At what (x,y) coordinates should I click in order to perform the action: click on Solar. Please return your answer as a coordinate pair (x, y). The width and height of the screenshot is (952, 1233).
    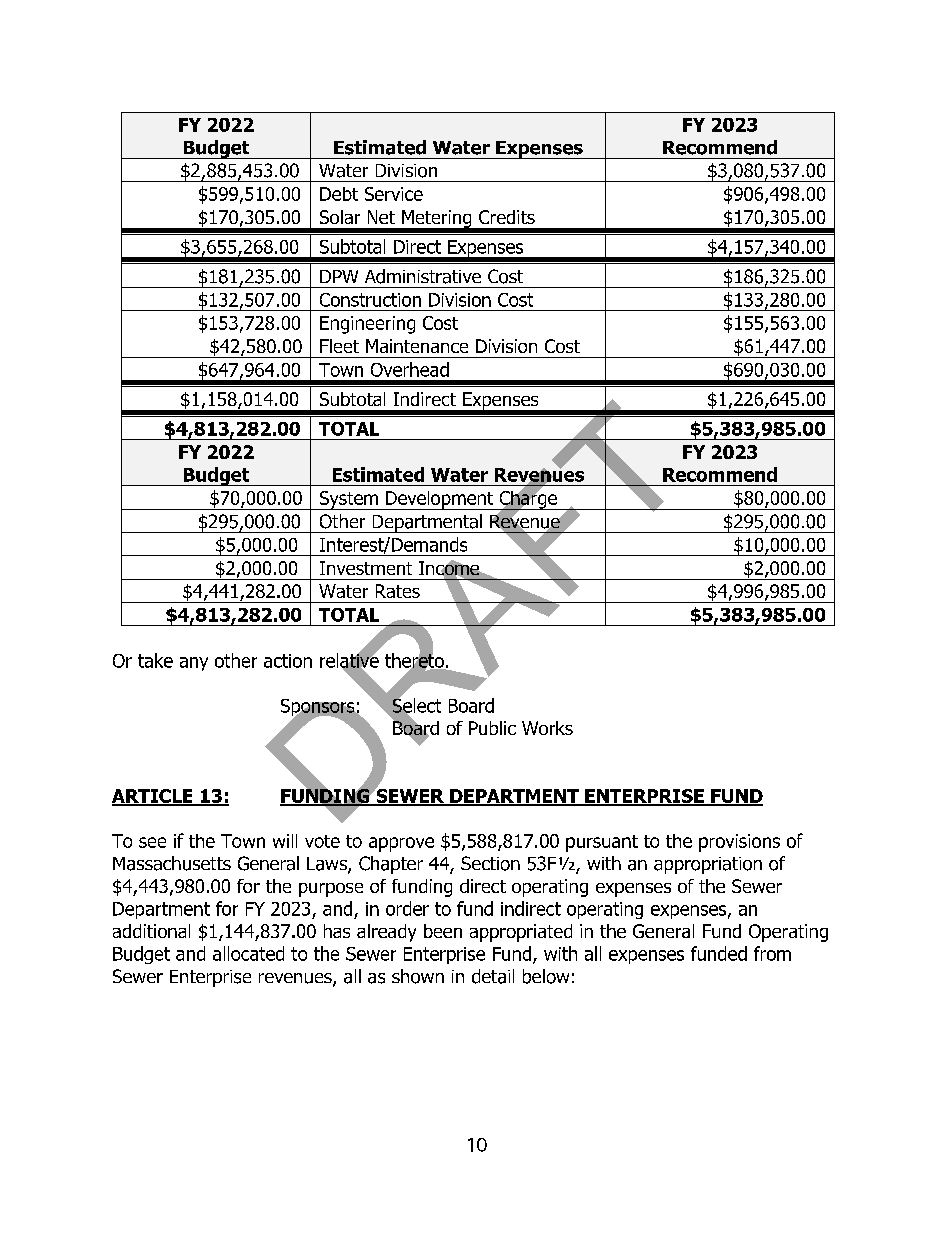
    Looking at the image, I should click on (340, 217).
